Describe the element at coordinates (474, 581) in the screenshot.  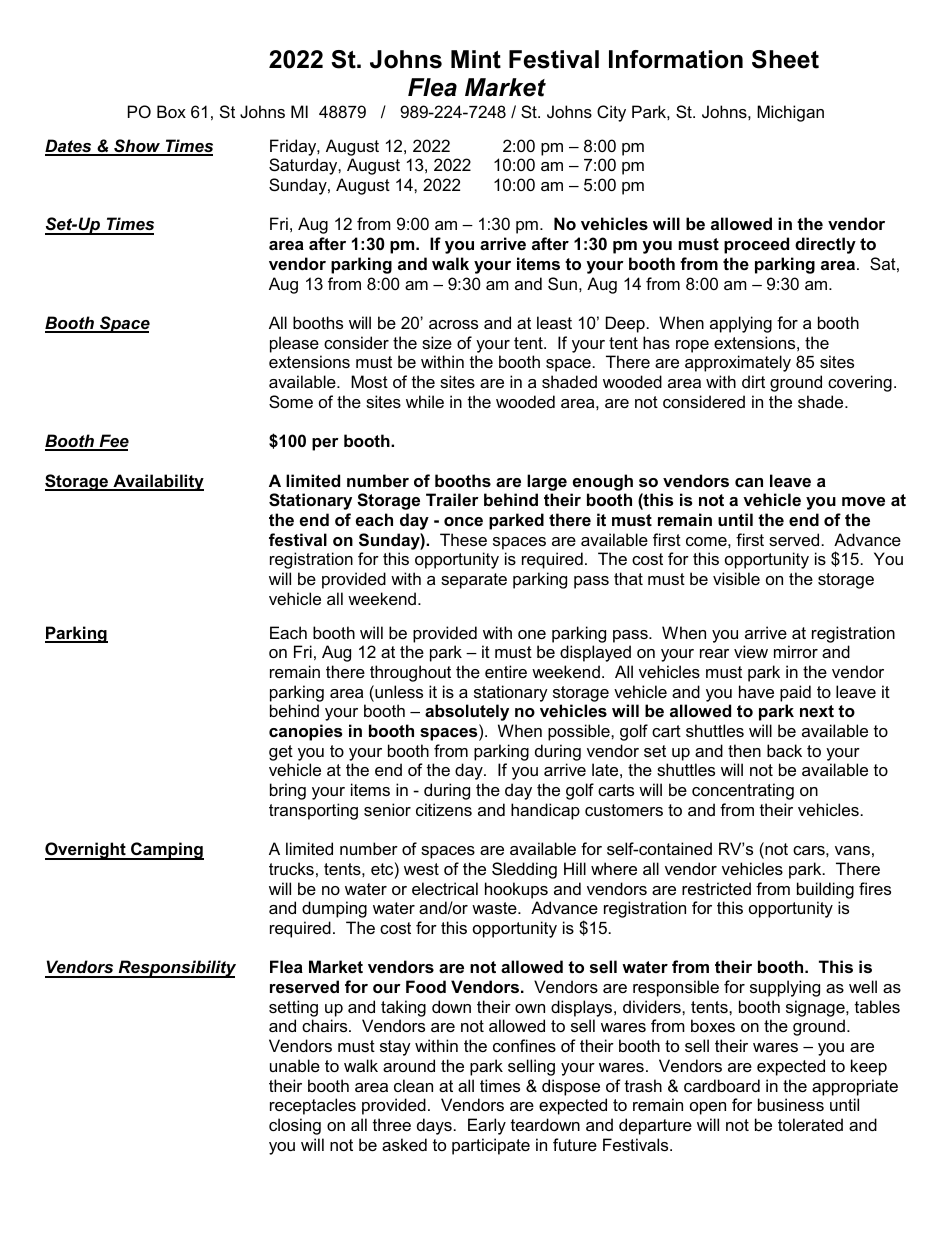
I see `separate` at that location.
